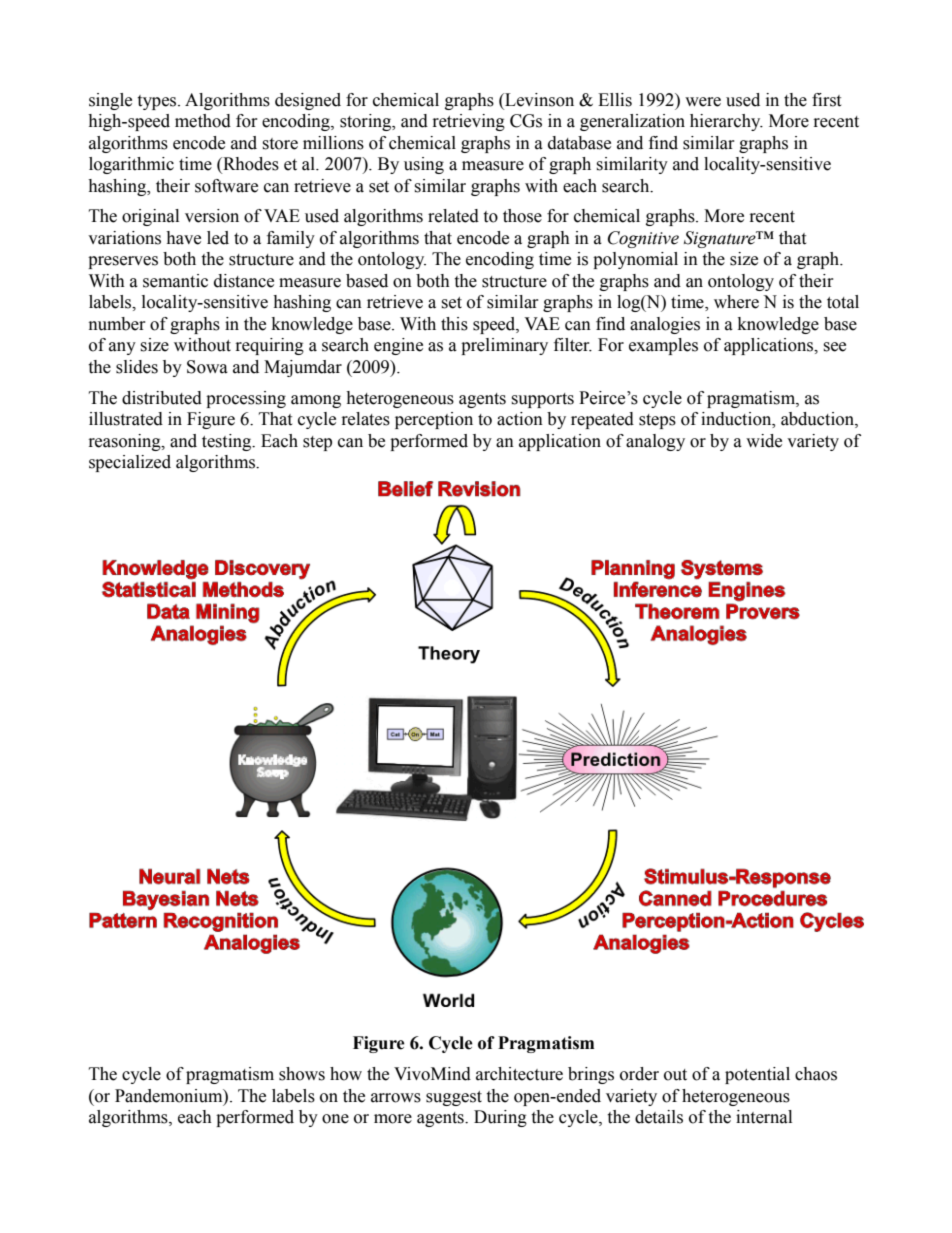 This image has height=1233, width=952. Describe the element at coordinates (519, 1074) in the image. I see `architecture` at that location.
